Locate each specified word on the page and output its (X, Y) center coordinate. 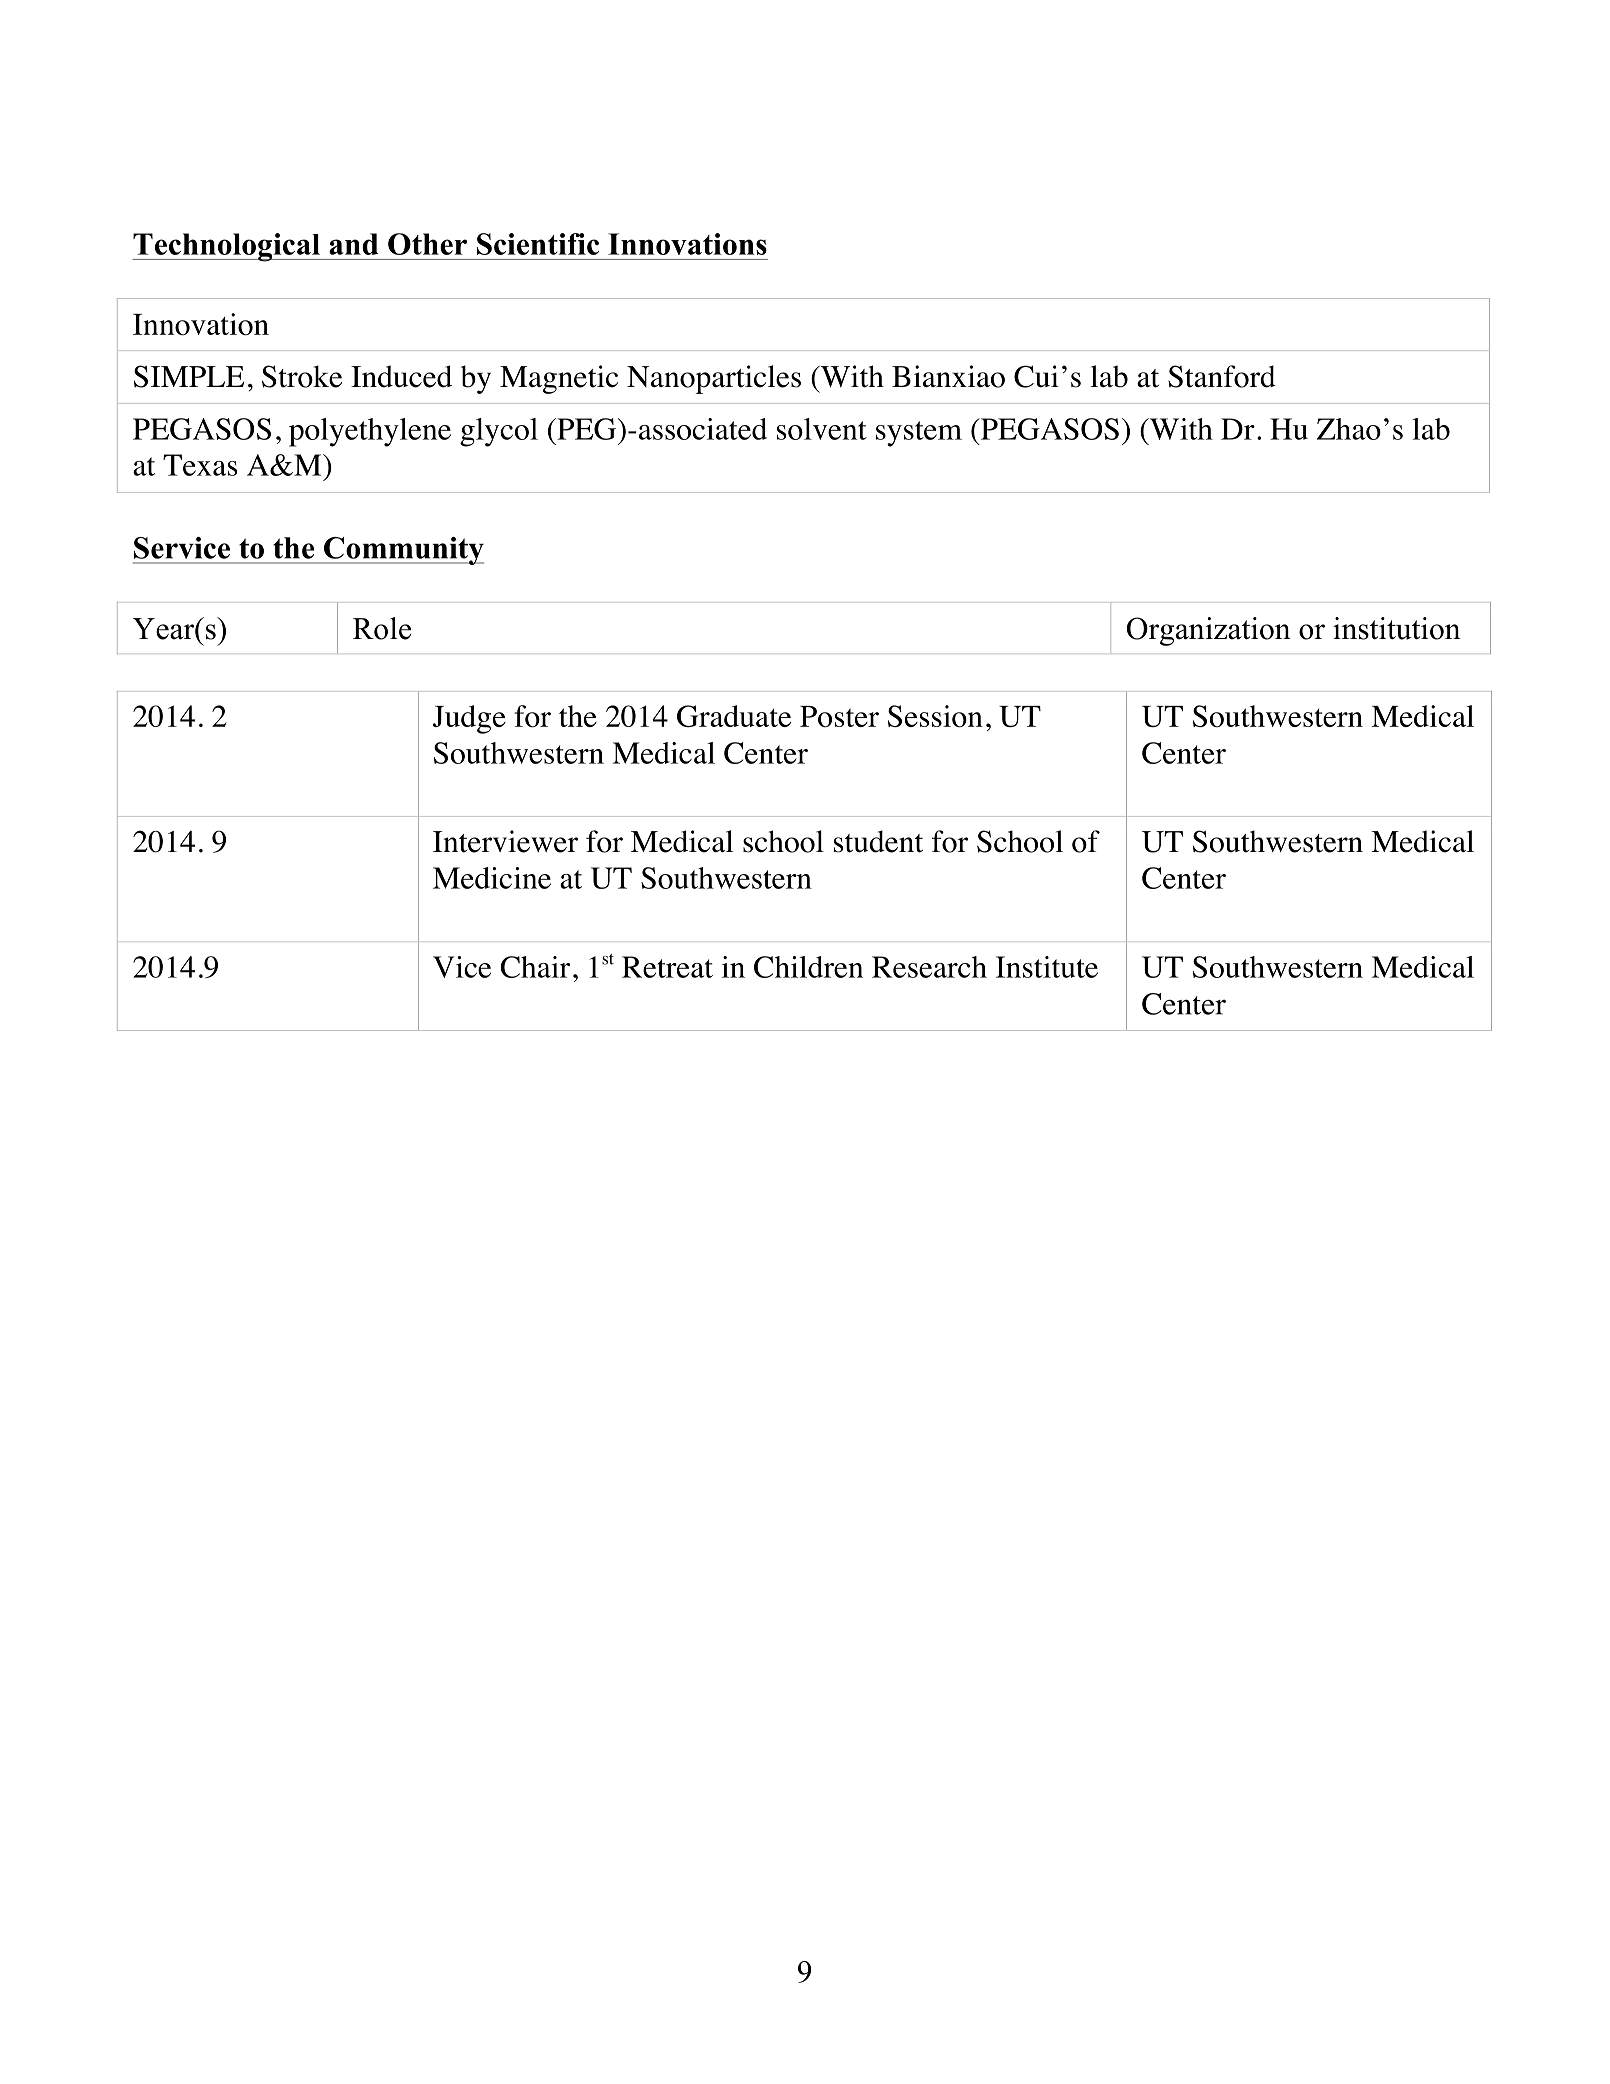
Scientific (538, 244)
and (354, 244)
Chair (535, 967)
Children (808, 967)
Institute (1047, 967)
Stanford (1222, 376)
